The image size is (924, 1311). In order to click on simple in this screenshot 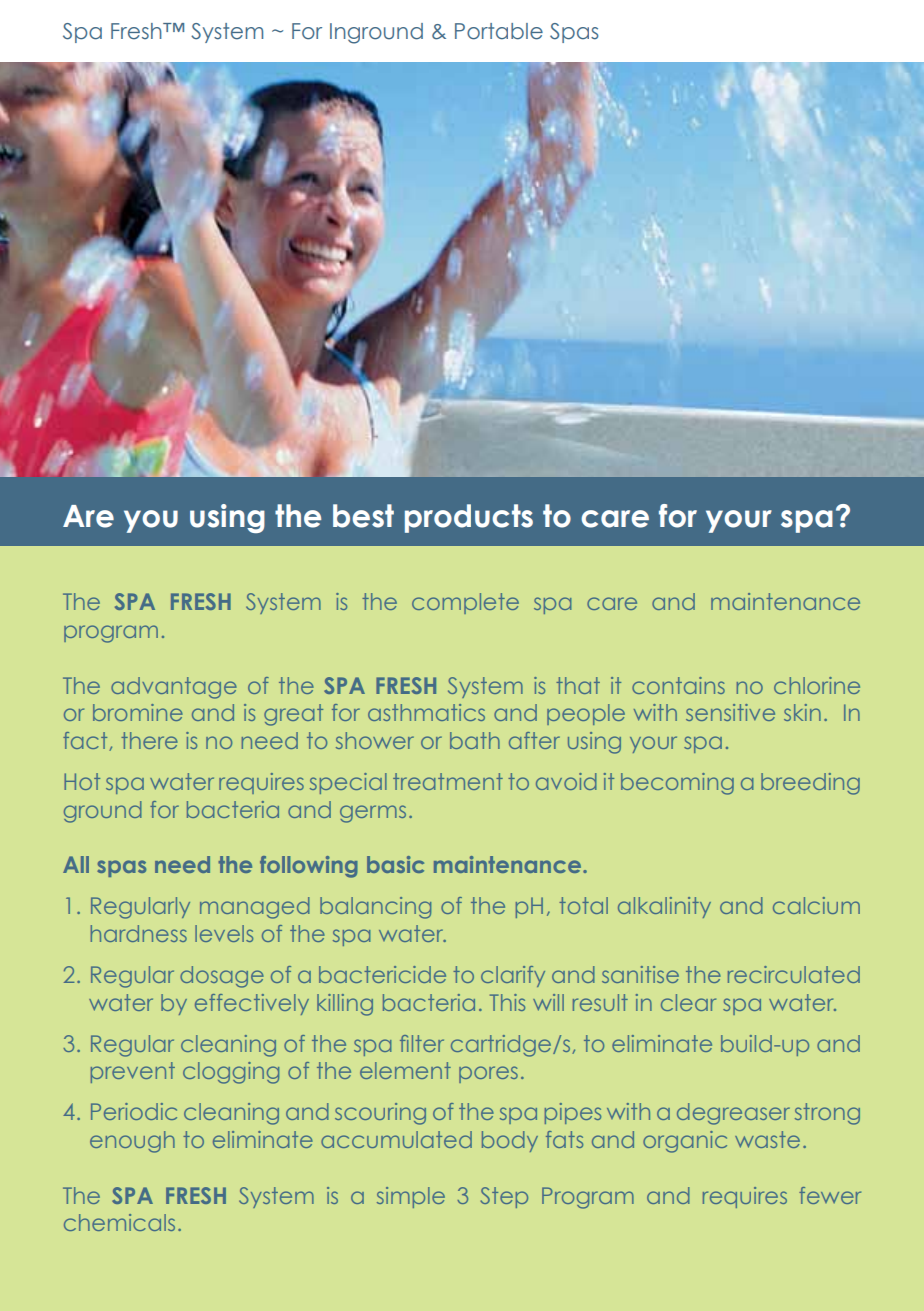, I will do `click(411, 1197)`.
